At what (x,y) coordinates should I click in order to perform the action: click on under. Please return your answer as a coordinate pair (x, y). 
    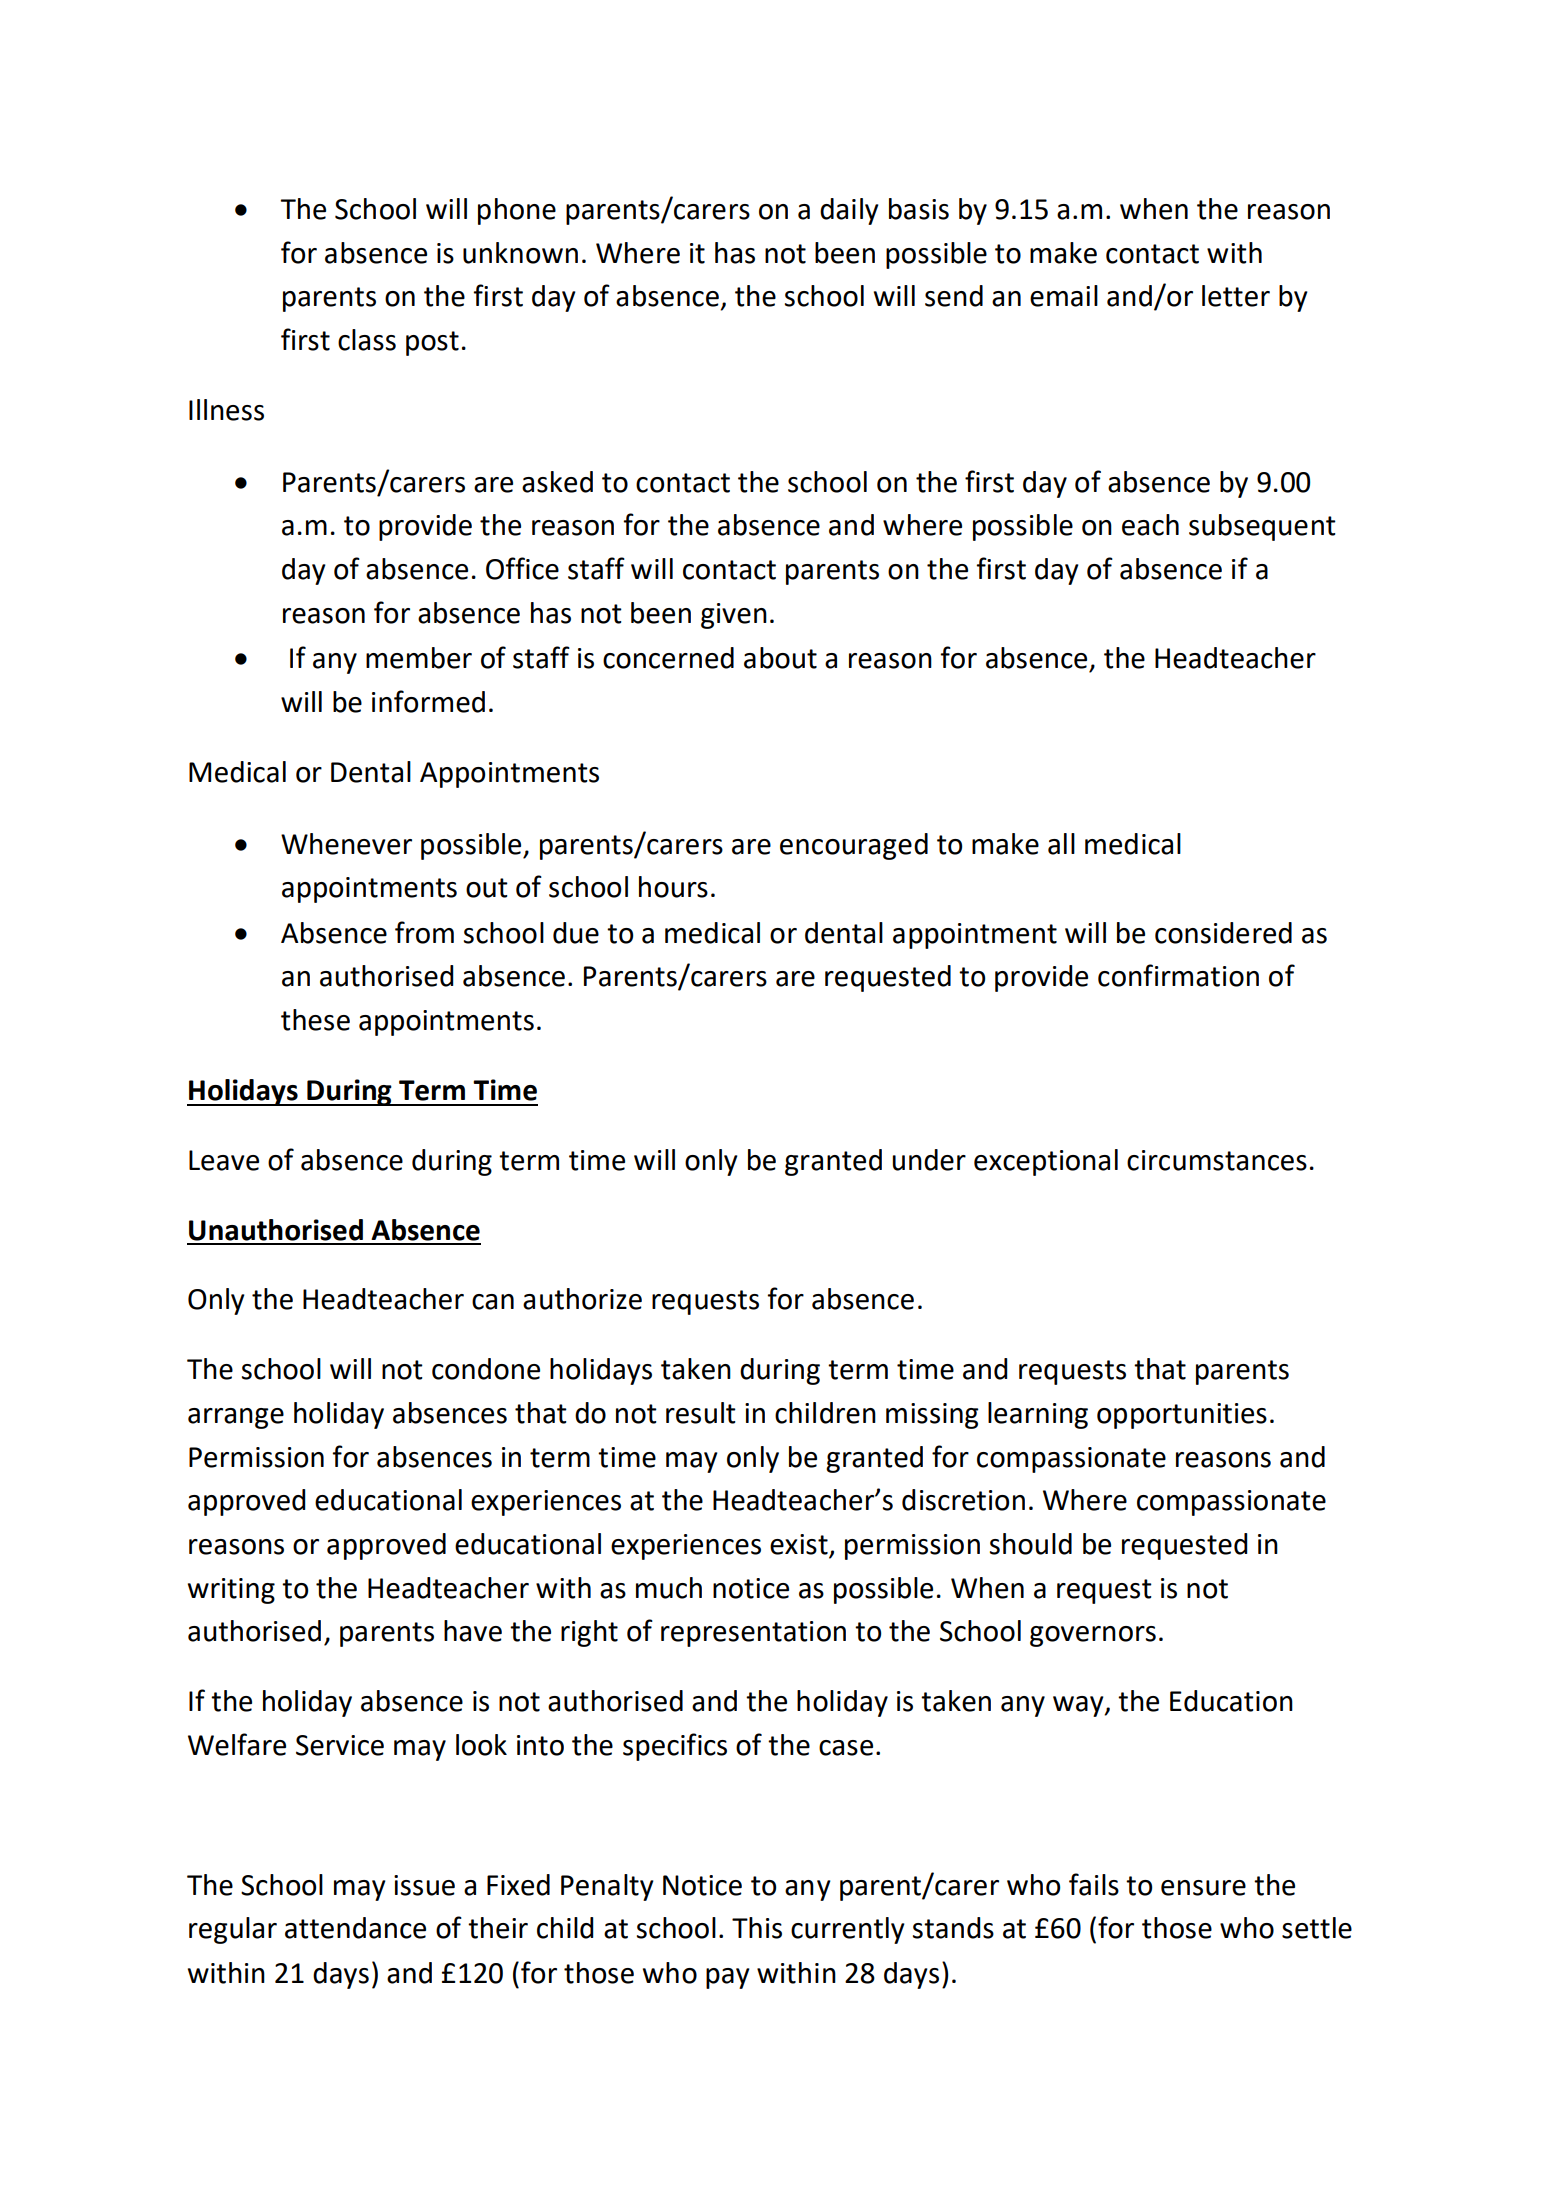
    Looking at the image, I should click on (929, 1160).
